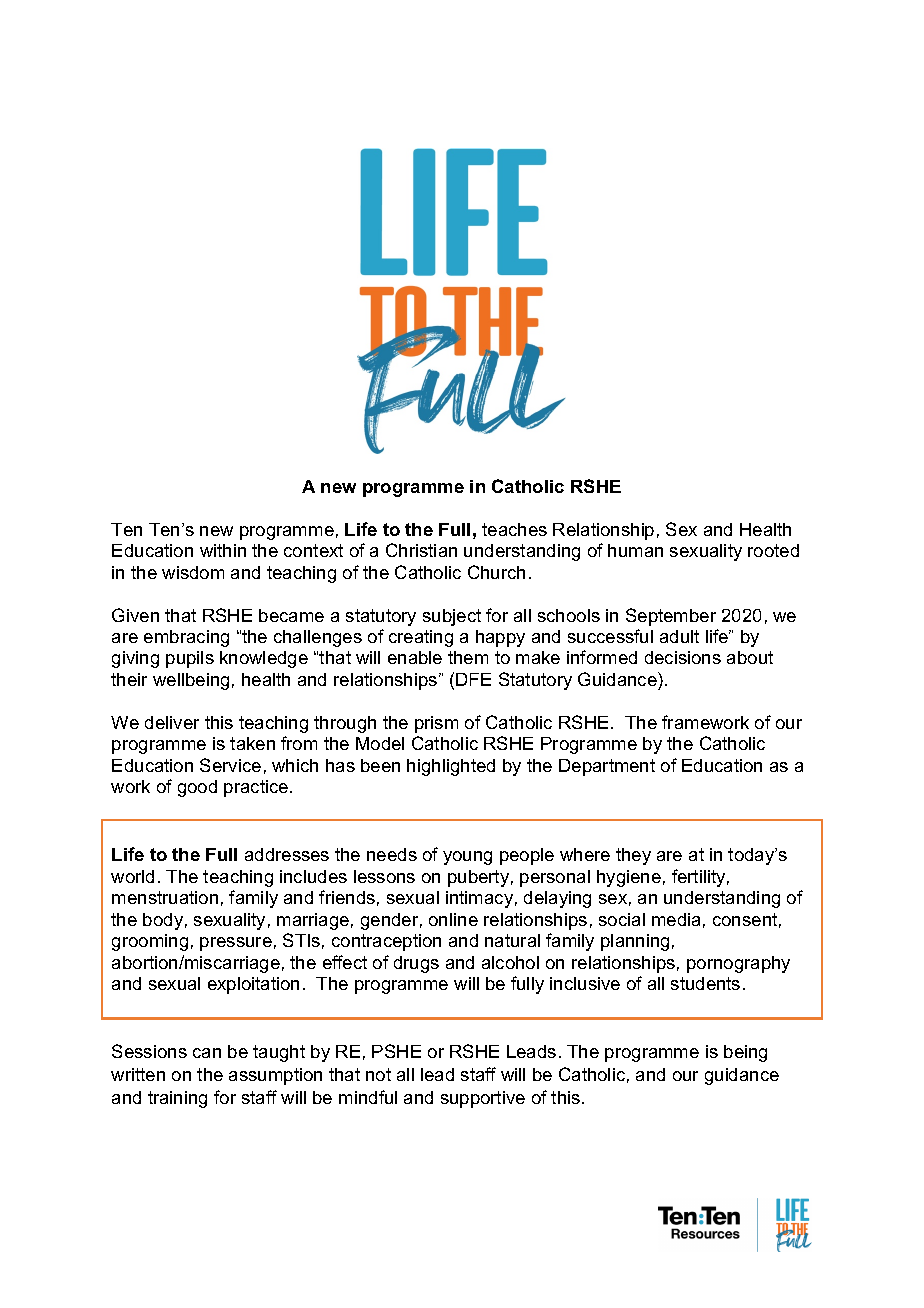 This image has height=1308, width=924. I want to click on students, so click(705, 983).
